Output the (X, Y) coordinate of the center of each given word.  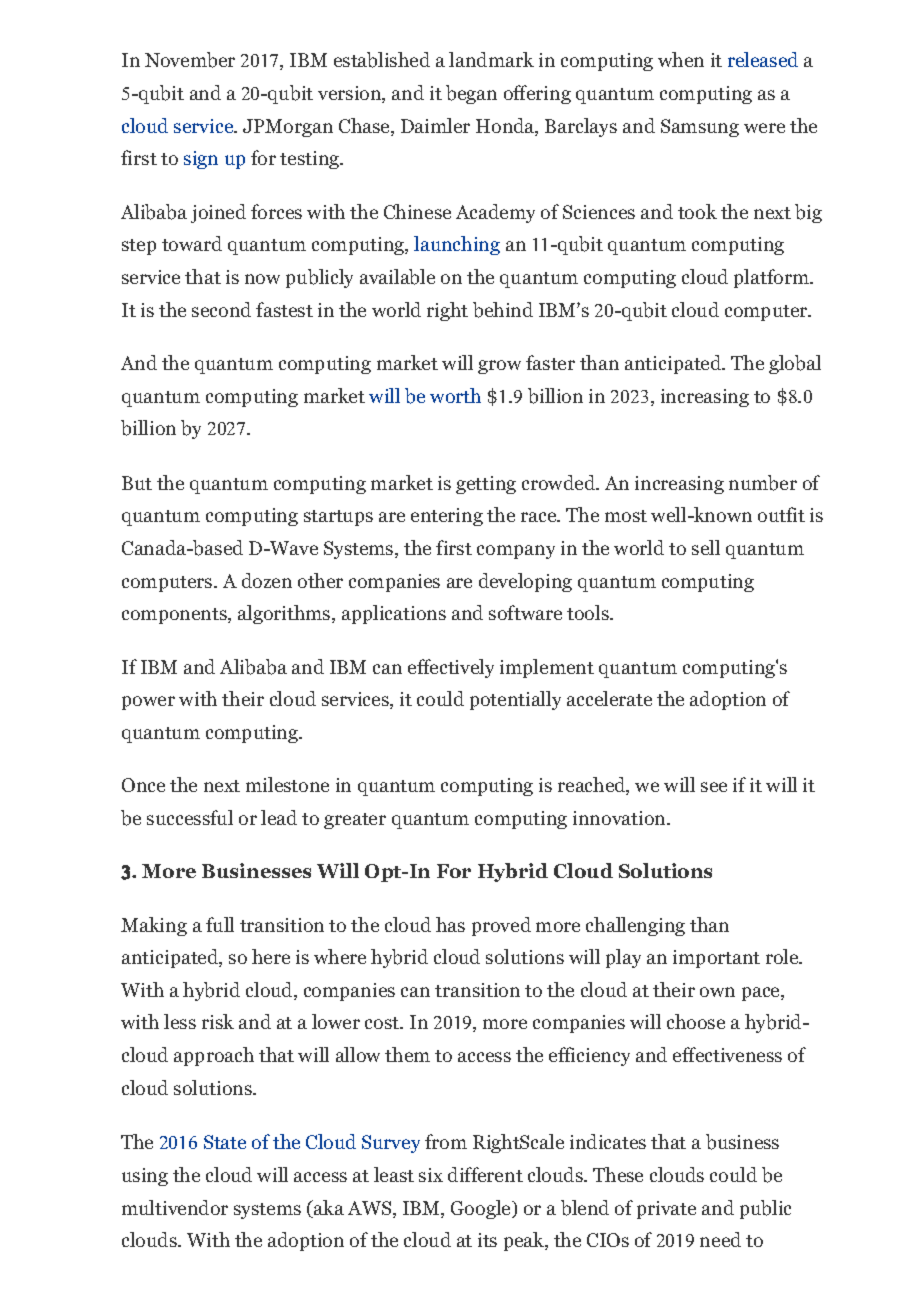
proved (501, 926)
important (716, 959)
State (225, 1142)
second (221, 309)
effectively (451, 668)
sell (706, 547)
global (795, 364)
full (220, 924)
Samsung (700, 128)
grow (499, 367)
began (471, 94)
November (190, 60)
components (175, 616)
